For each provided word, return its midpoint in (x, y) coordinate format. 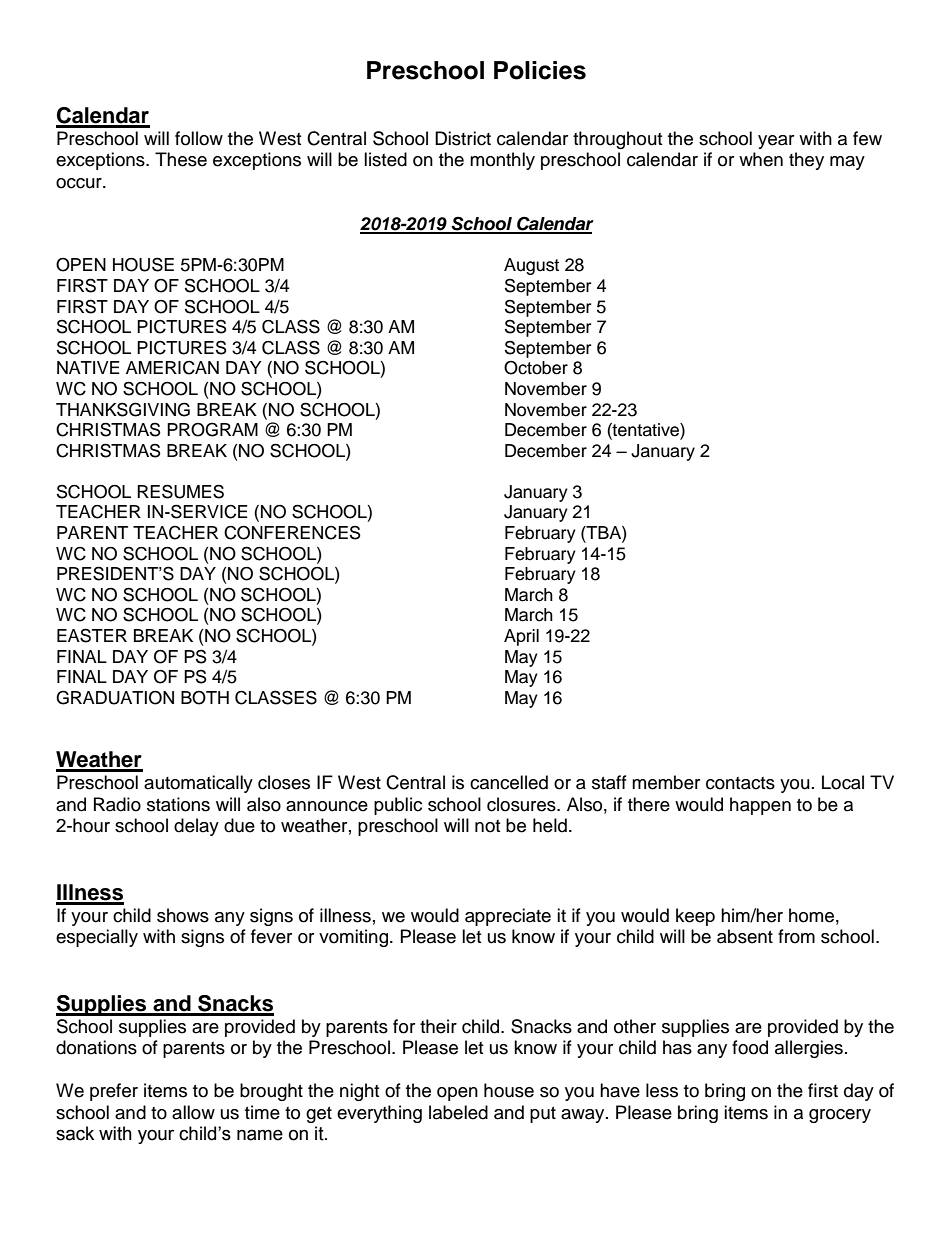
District (463, 138)
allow (193, 1112)
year (776, 142)
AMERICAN (172, 368)
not (487, 826)
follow (199, 138)
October (536, 368)
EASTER (92, 635)
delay (196, 827)
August (531, 266)
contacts (740, 783)
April (521, 637)
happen (760, 806)
